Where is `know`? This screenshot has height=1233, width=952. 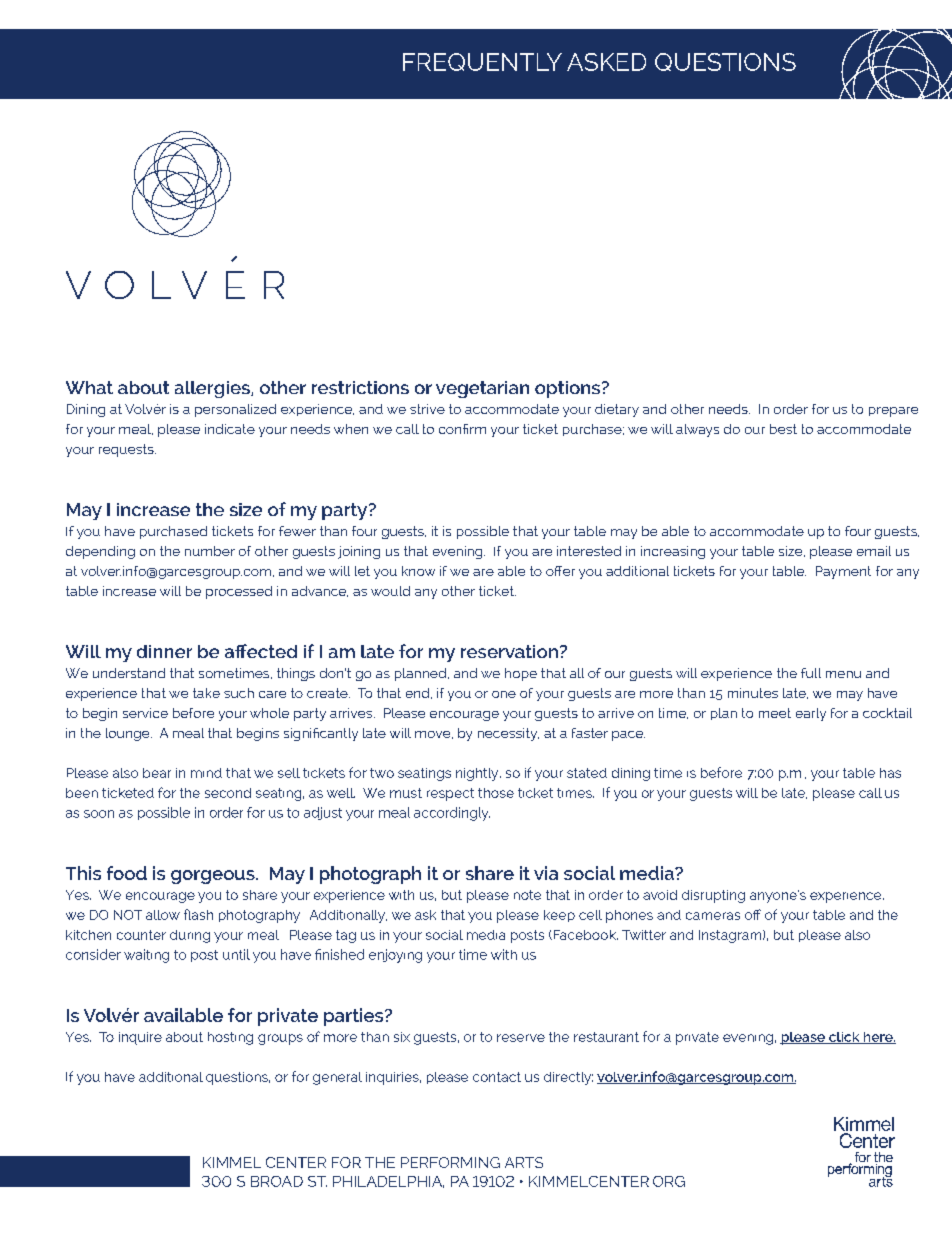
know is located at coordinates (418, 571).
